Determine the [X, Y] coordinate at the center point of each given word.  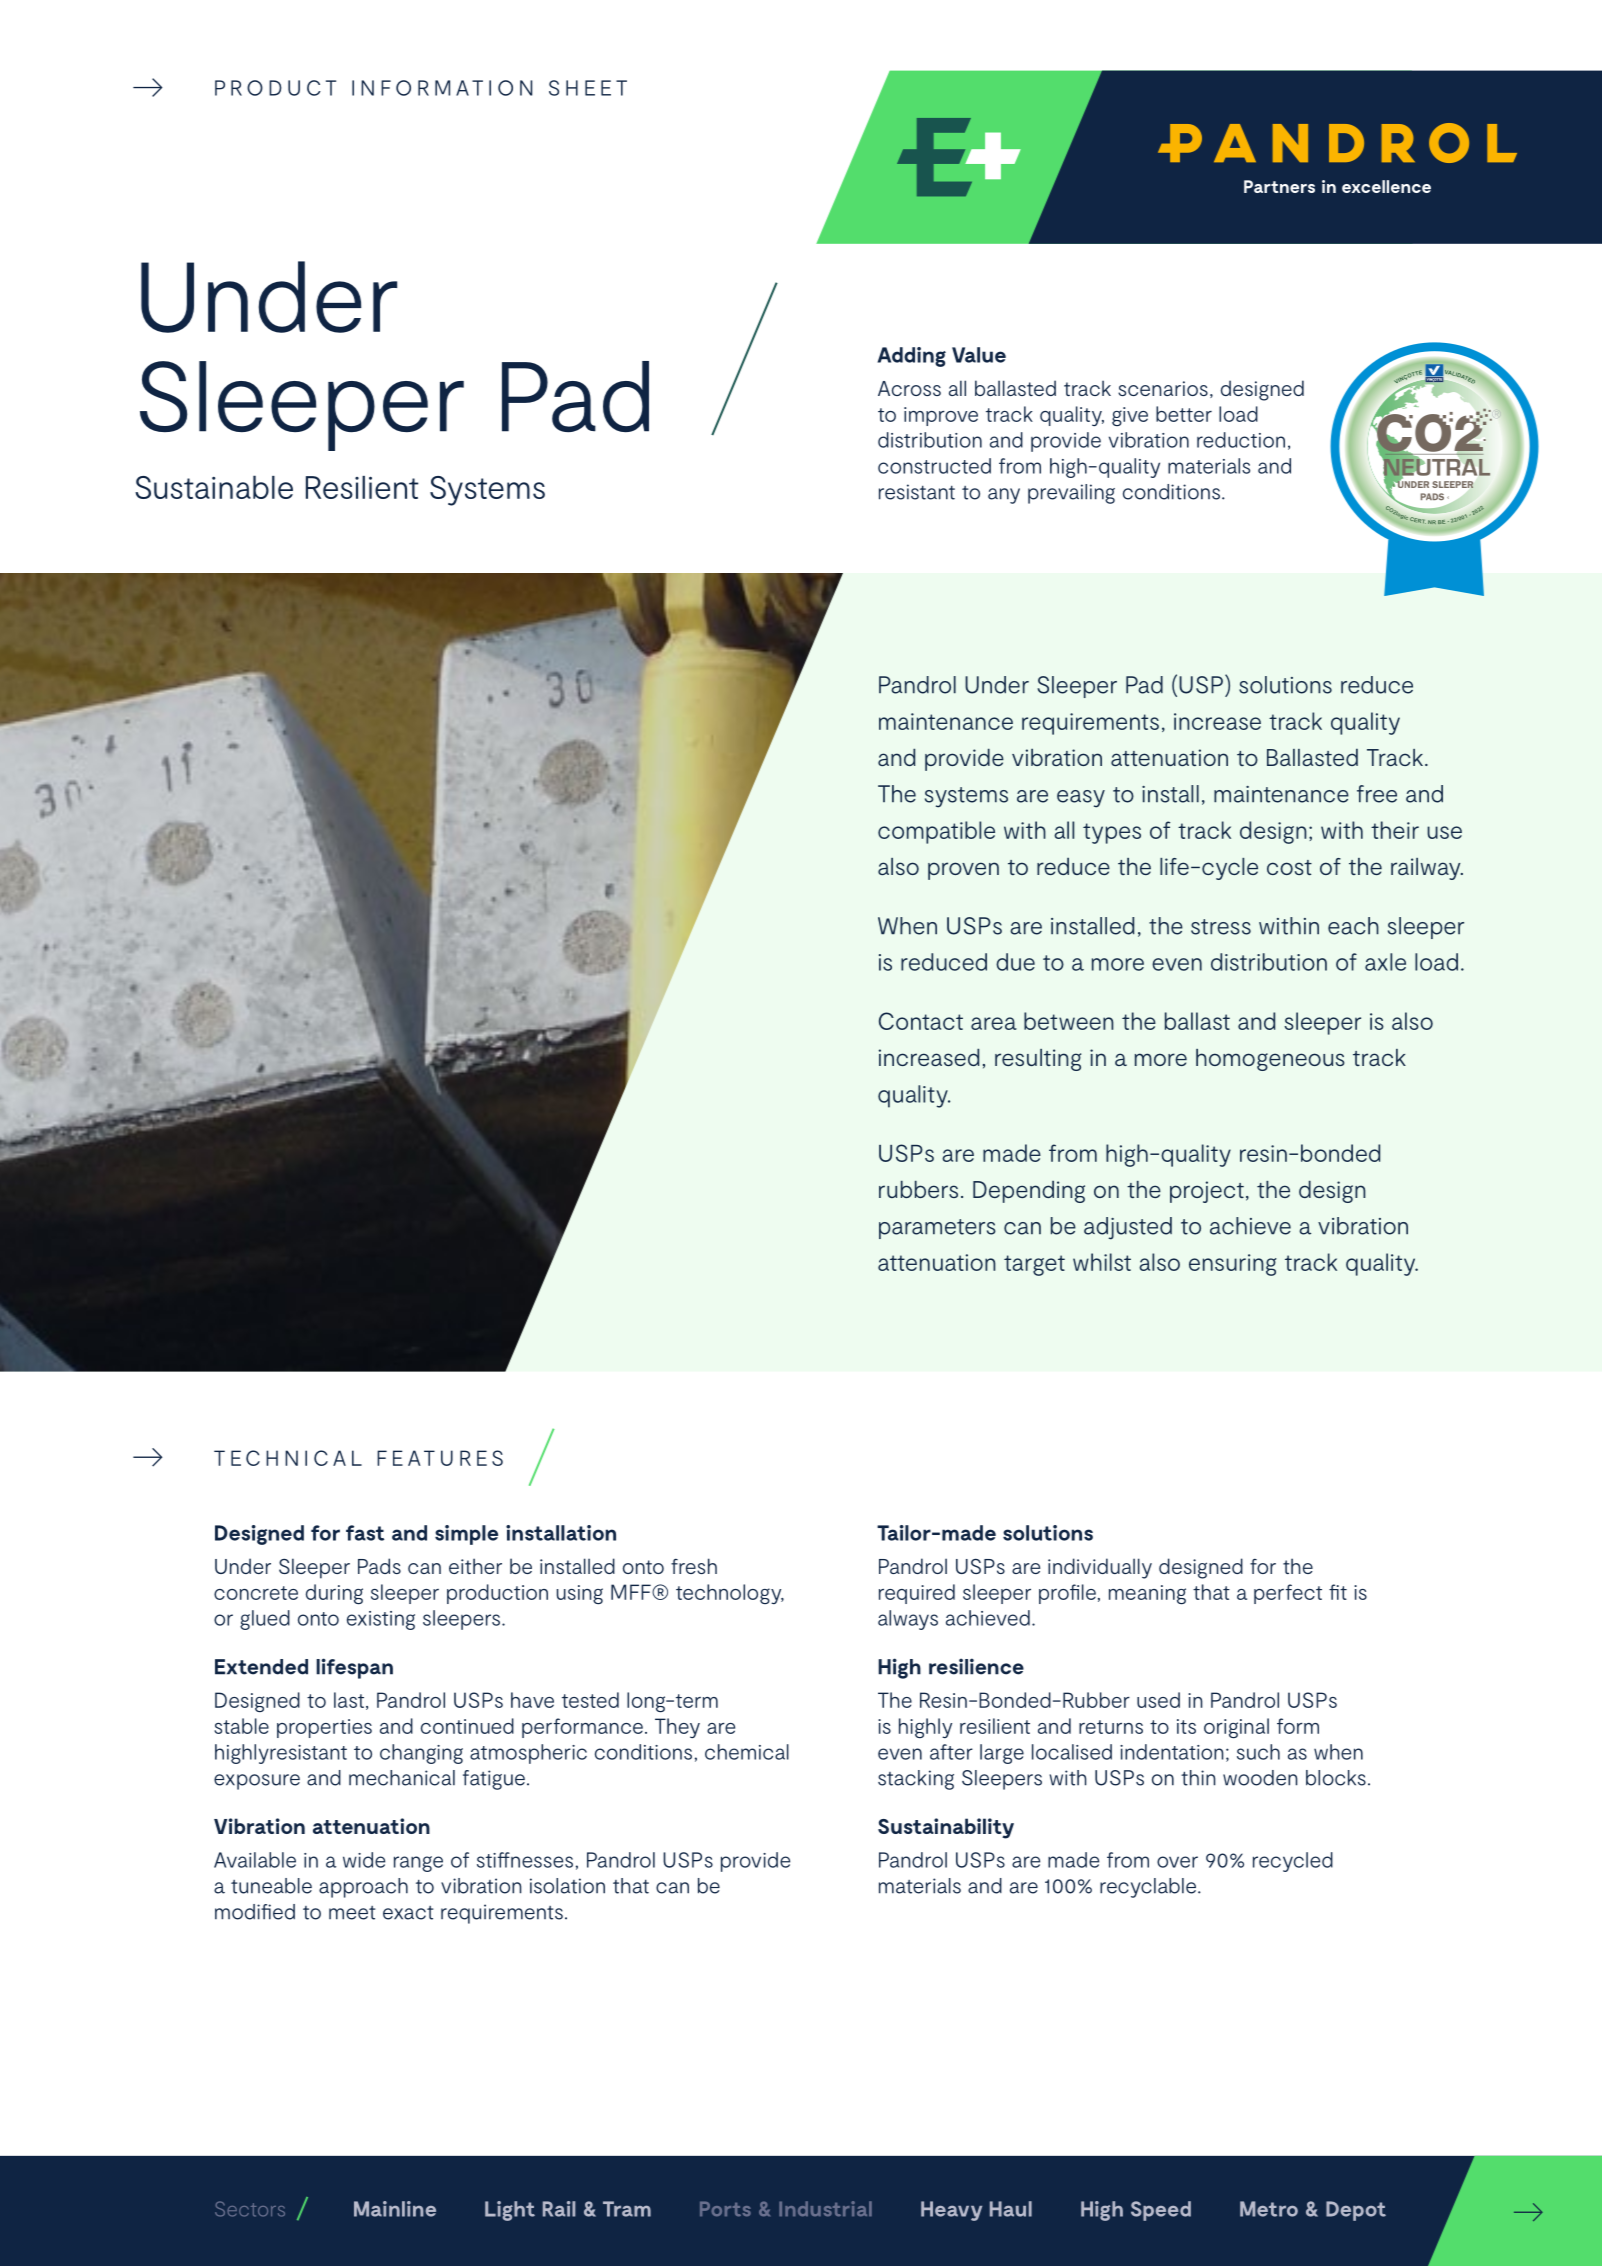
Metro [1269, 2209]
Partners [1279, 186]
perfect [1288, 1594]
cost [1289, 867]
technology [730, 1594]
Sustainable [214, 487]
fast [365, 1533]
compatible [936, 832]
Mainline [395, 2209]
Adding [911, 357]
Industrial [825, 2208]
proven [963, 871]
